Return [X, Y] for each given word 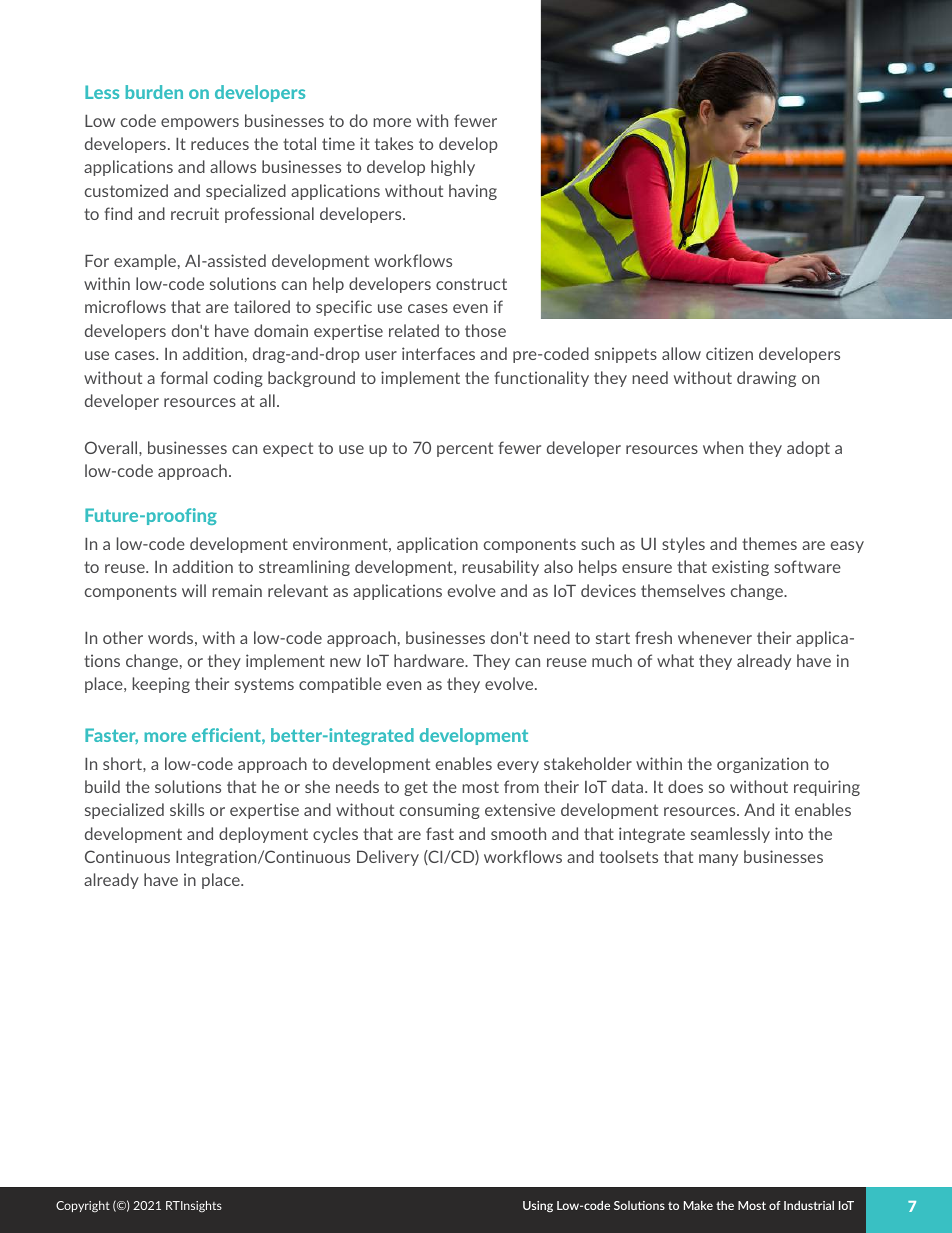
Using [538, 1206]
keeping [161, 685]
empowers [200, 124]
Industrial [809, 1205]
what [675, 660]
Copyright [83, 1206]
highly [453, 168]
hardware [430, 660]
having [473, 192]
